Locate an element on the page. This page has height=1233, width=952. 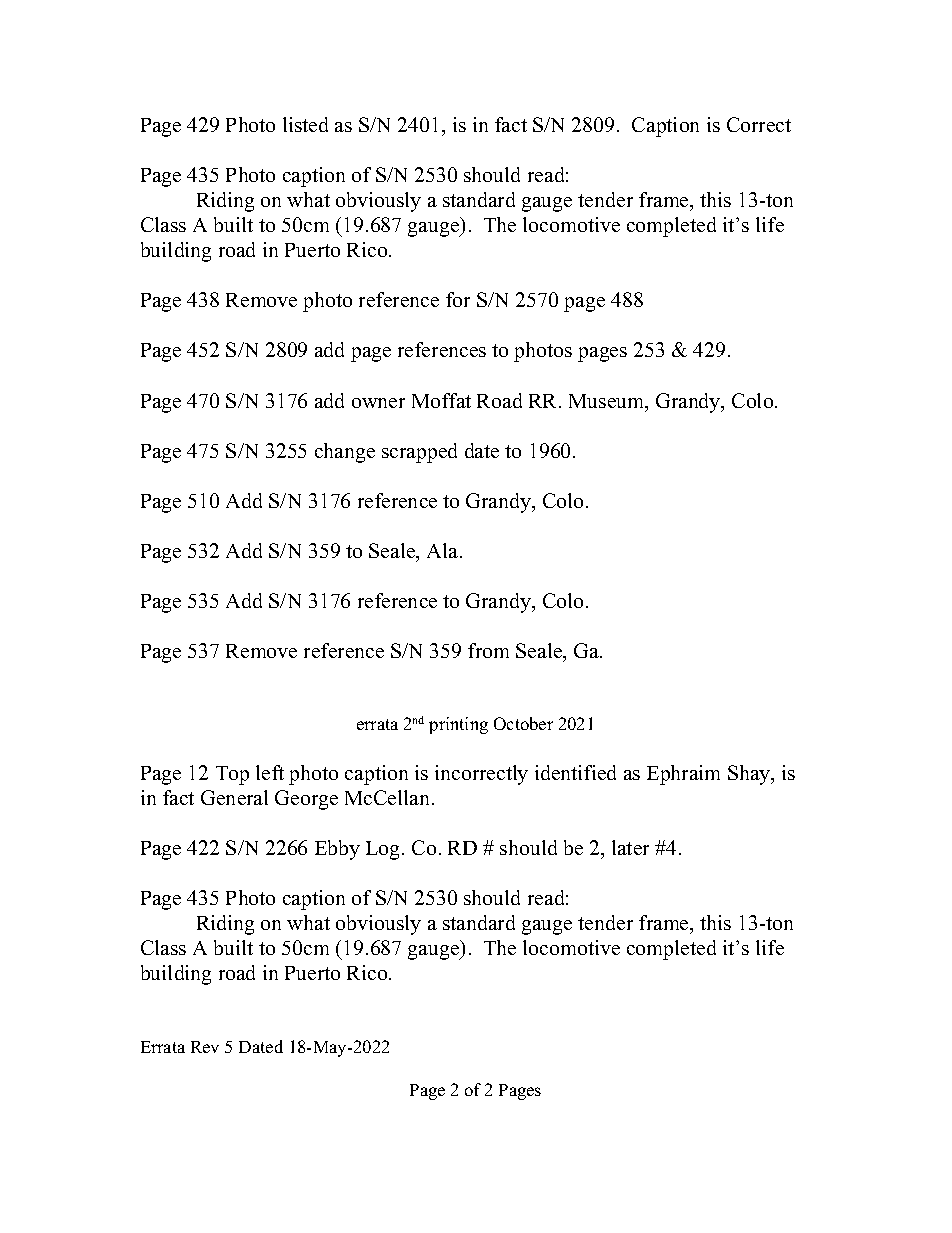
Museum is located at coordinates (608, 402).
